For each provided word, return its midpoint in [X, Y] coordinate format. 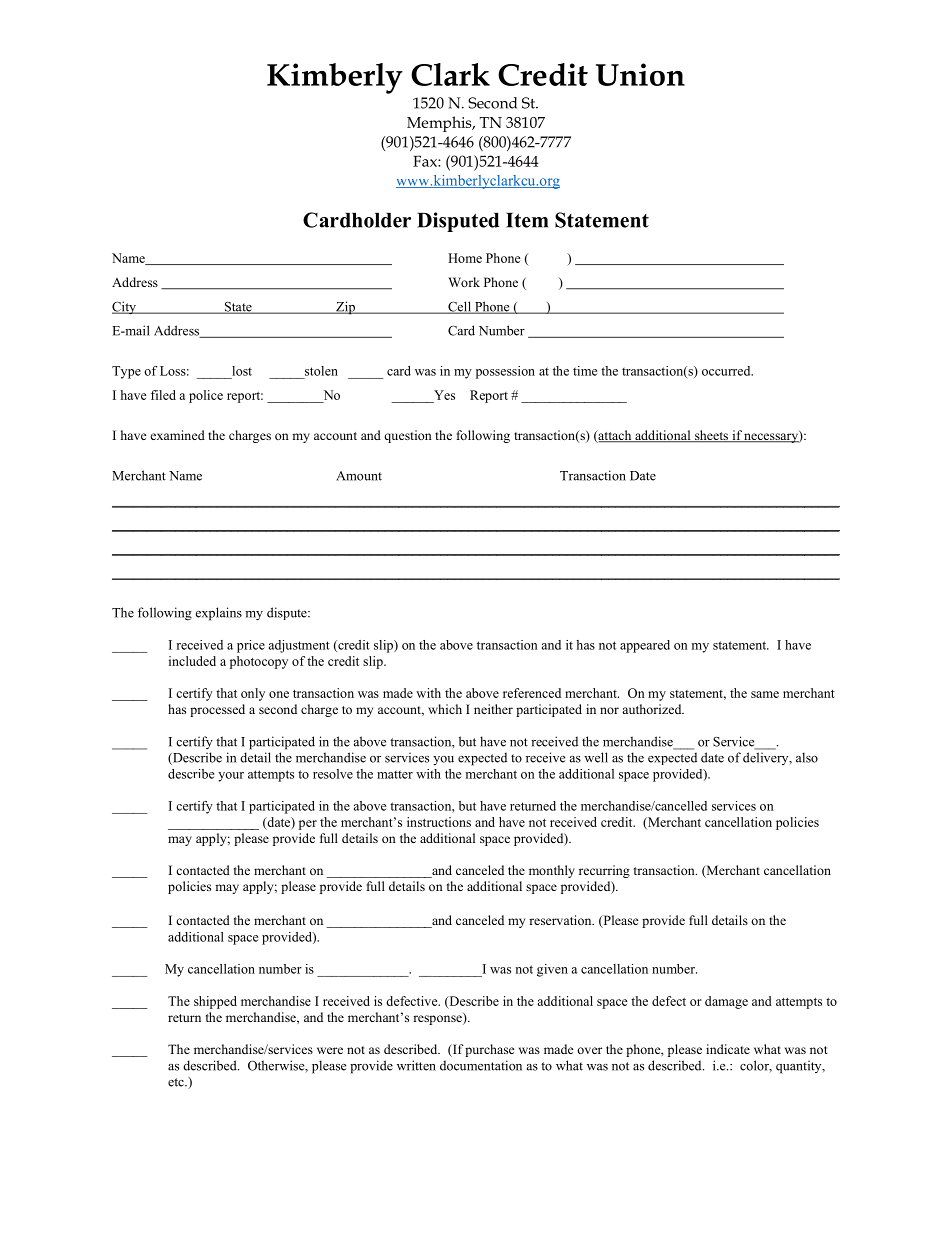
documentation [481, 1065]
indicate [728, 1049]
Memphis [440, 124]
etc [177, 1082]
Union [640, 74]
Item [527, 220]
